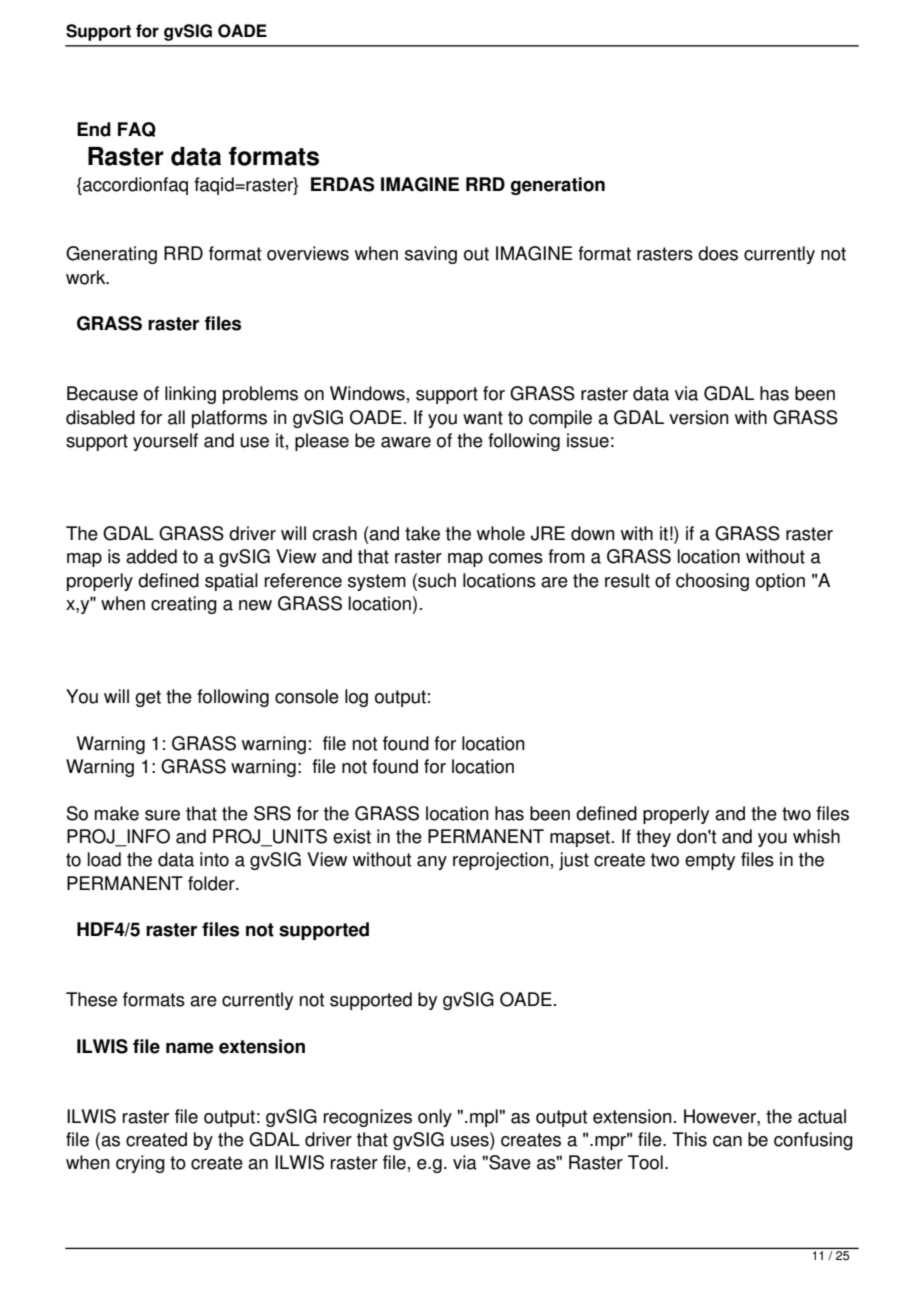 The width and height of the screenshot is (924, 1308). Describe the element at coordinates (712, 582) in the screenshot. I see `choosing` at that location.
